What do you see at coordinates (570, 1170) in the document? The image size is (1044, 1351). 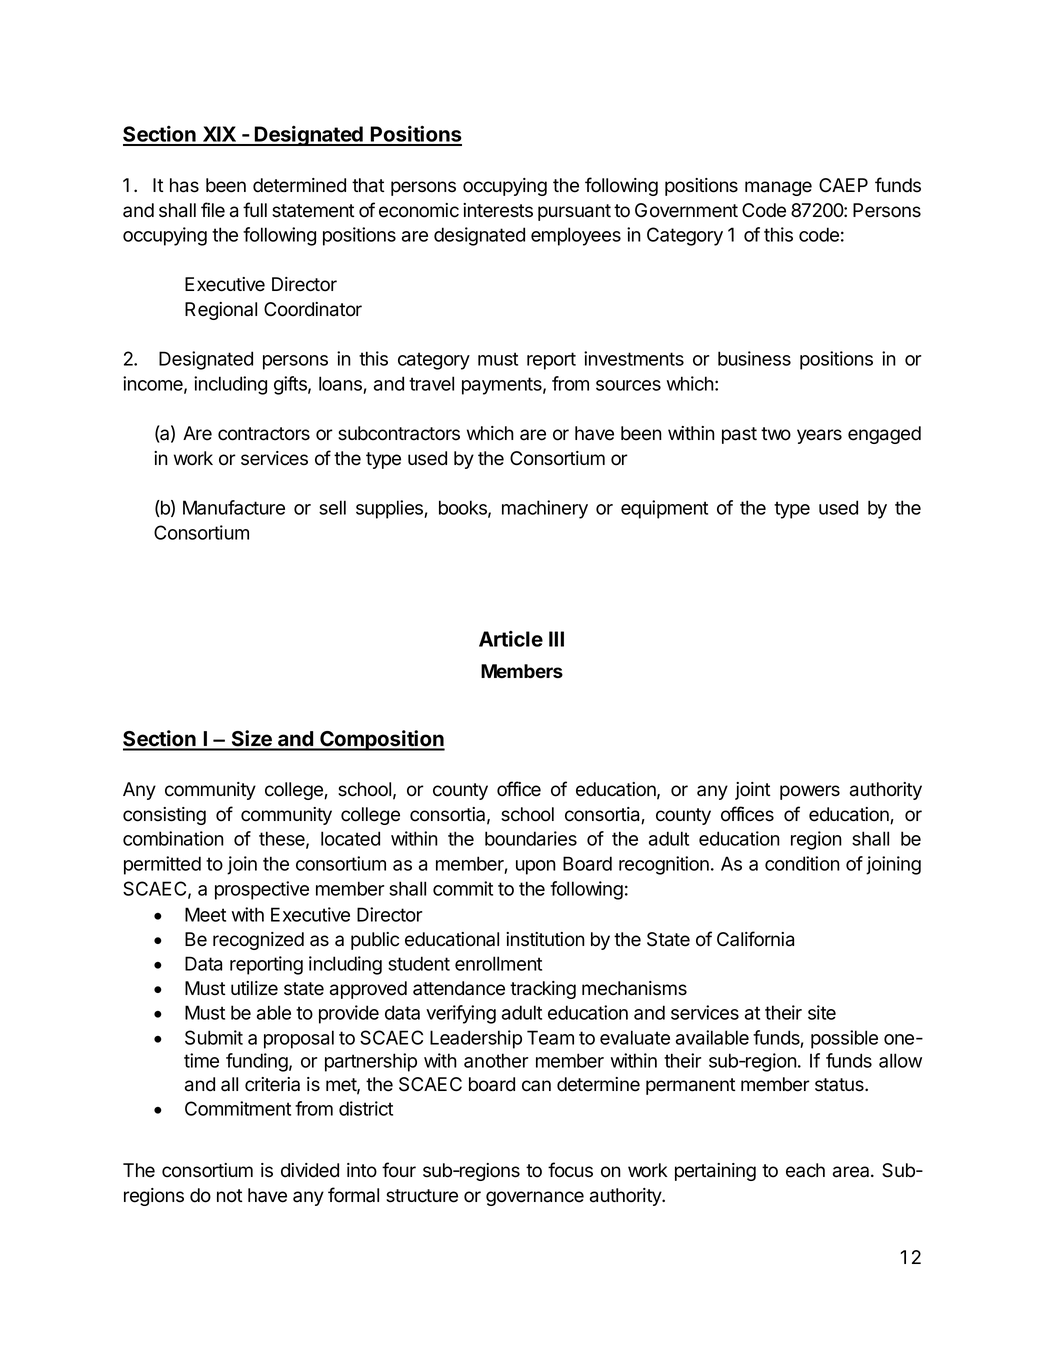 I see `focus` at bounding box center [570, 1170].
